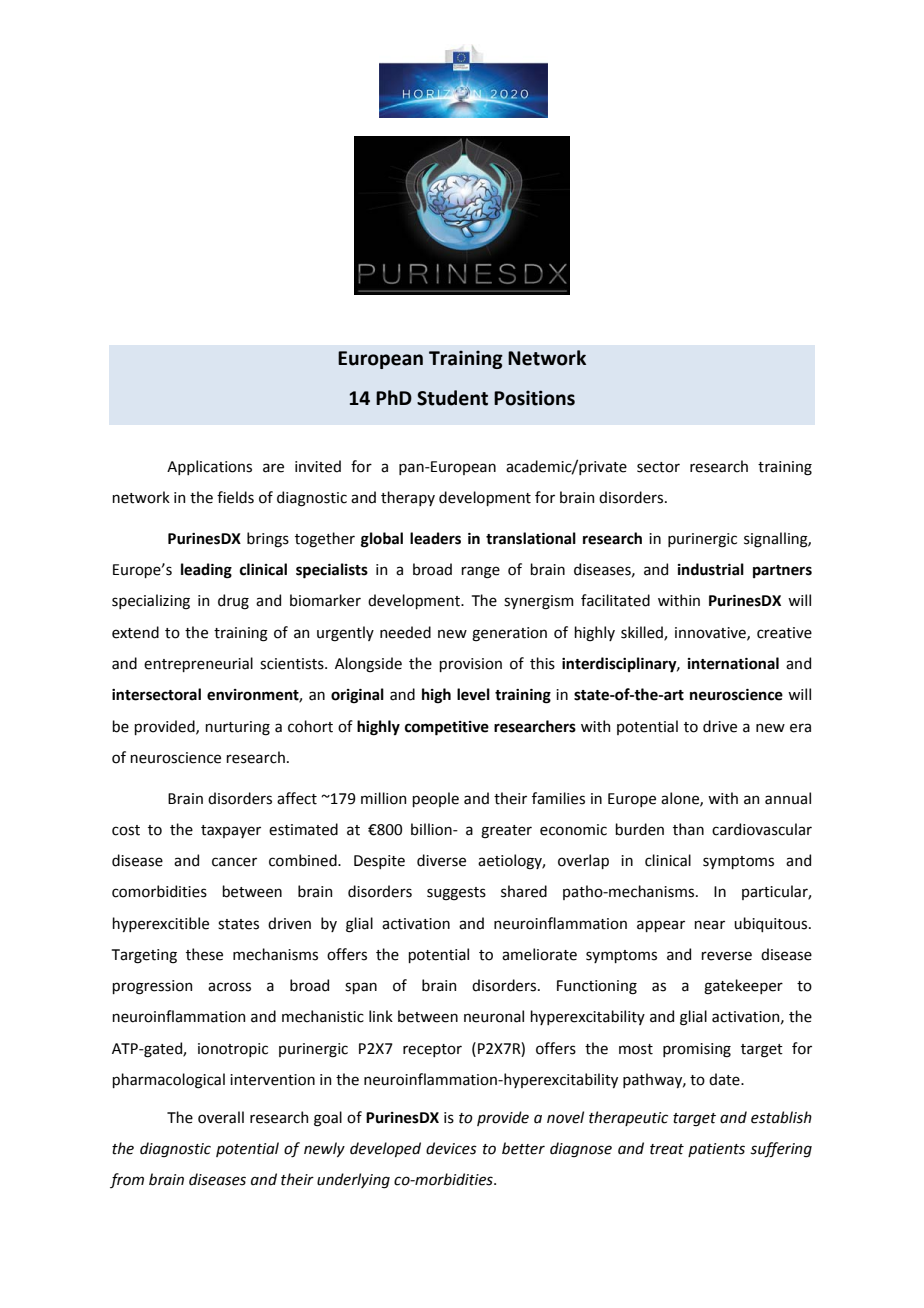 The height and width of the page is (1308, 924). I want to click on suggests, so click(456, 894).
